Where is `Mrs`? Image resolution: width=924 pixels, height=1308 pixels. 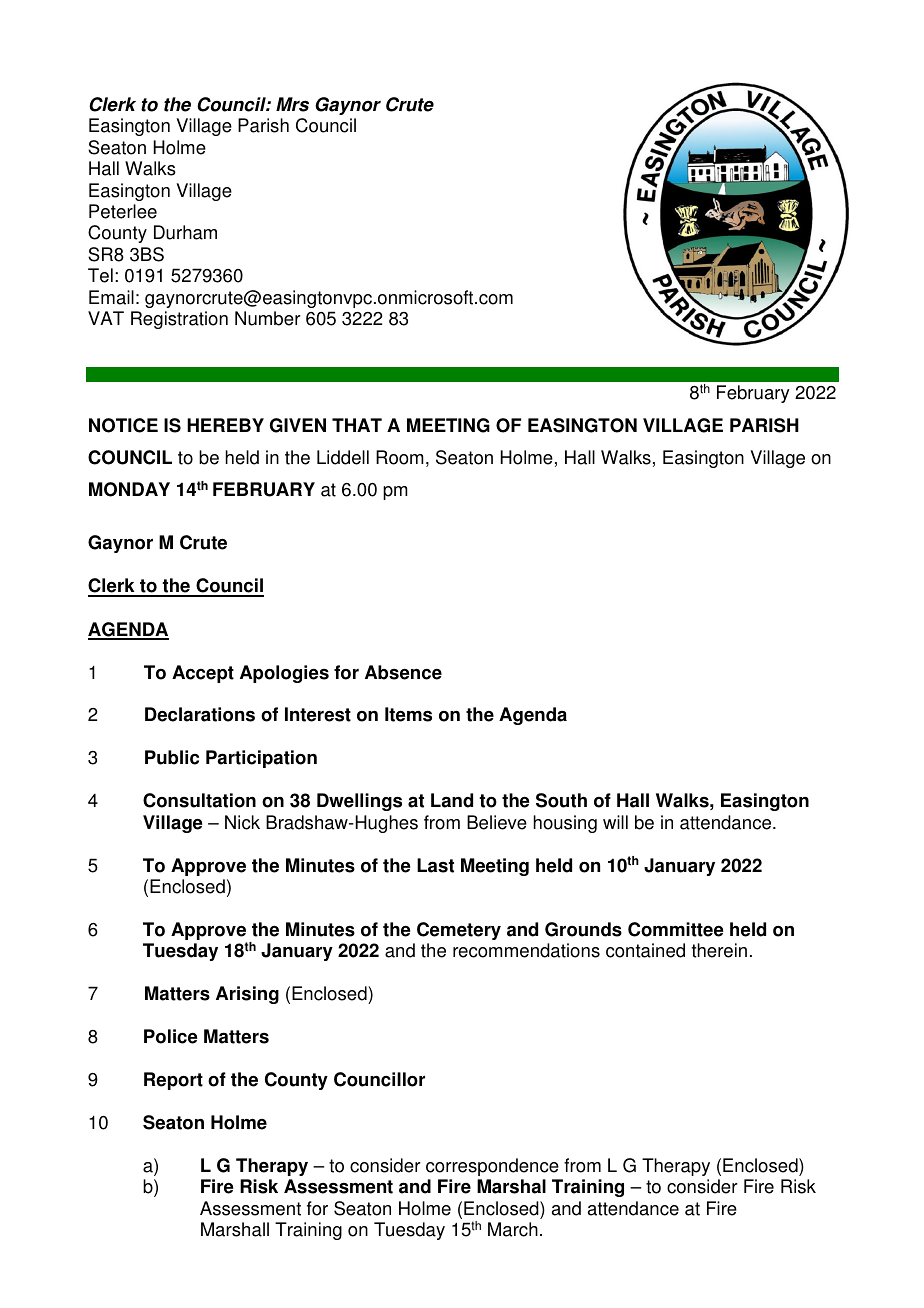
Mrs is located at coordinates (292, 104).
